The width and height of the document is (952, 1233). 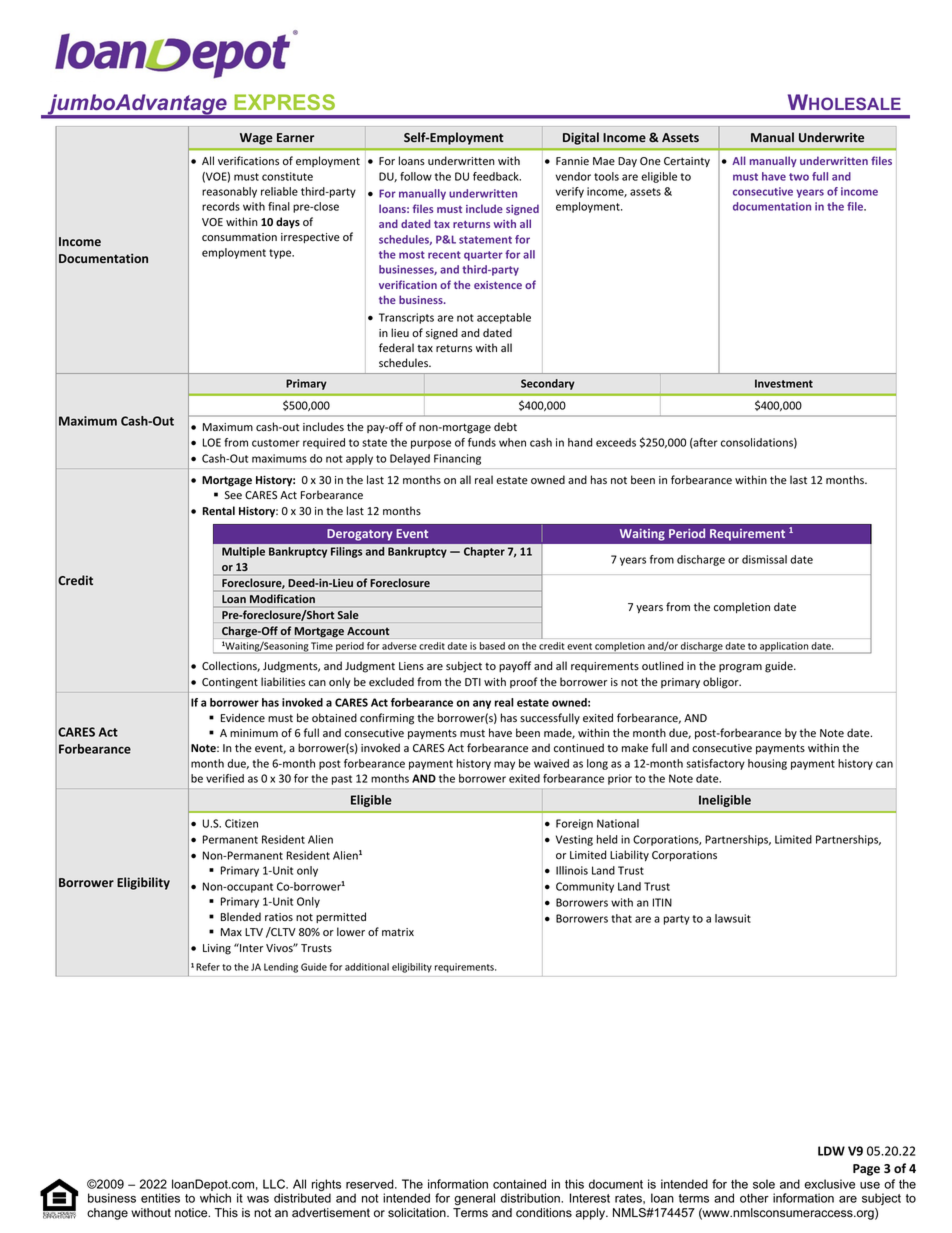 What do you see at coordinates (457, 459) in the document?
I see `Financing` at bounding box center [457, 459].
